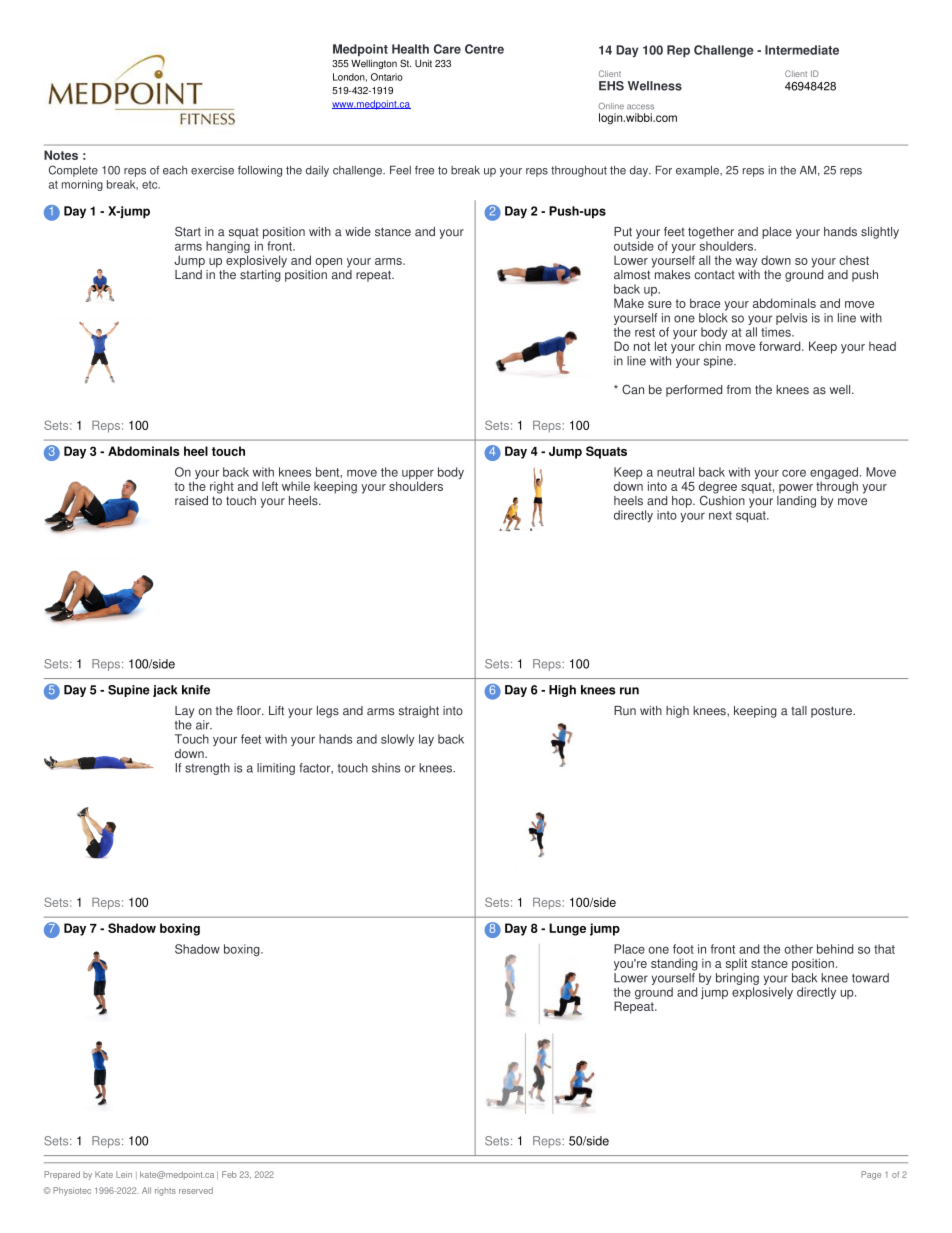 The image size is (952, 1233). I want to click on tall, so click(799, 711).
